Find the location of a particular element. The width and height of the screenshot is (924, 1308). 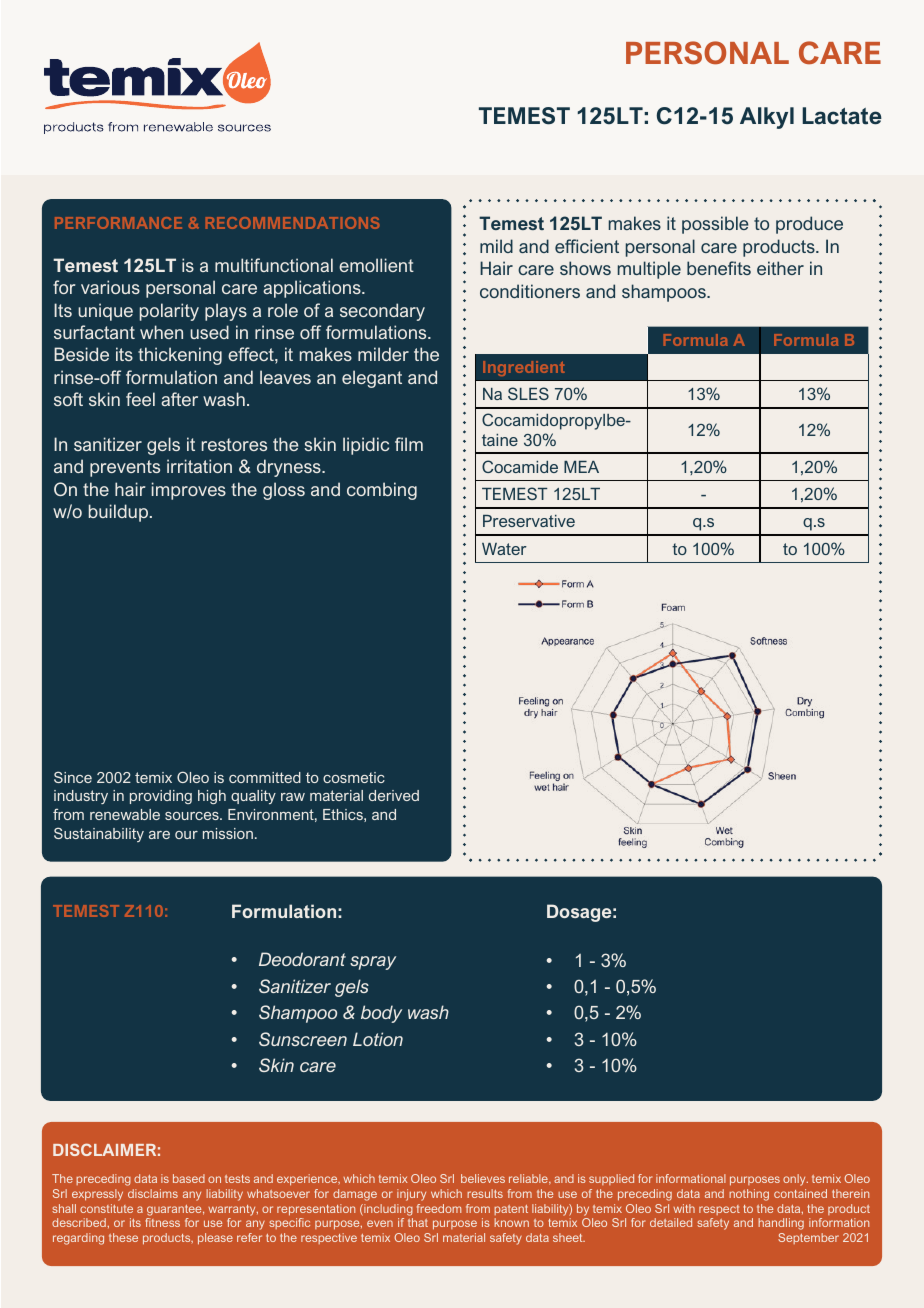

derived is located at coordinates (394, 795).
